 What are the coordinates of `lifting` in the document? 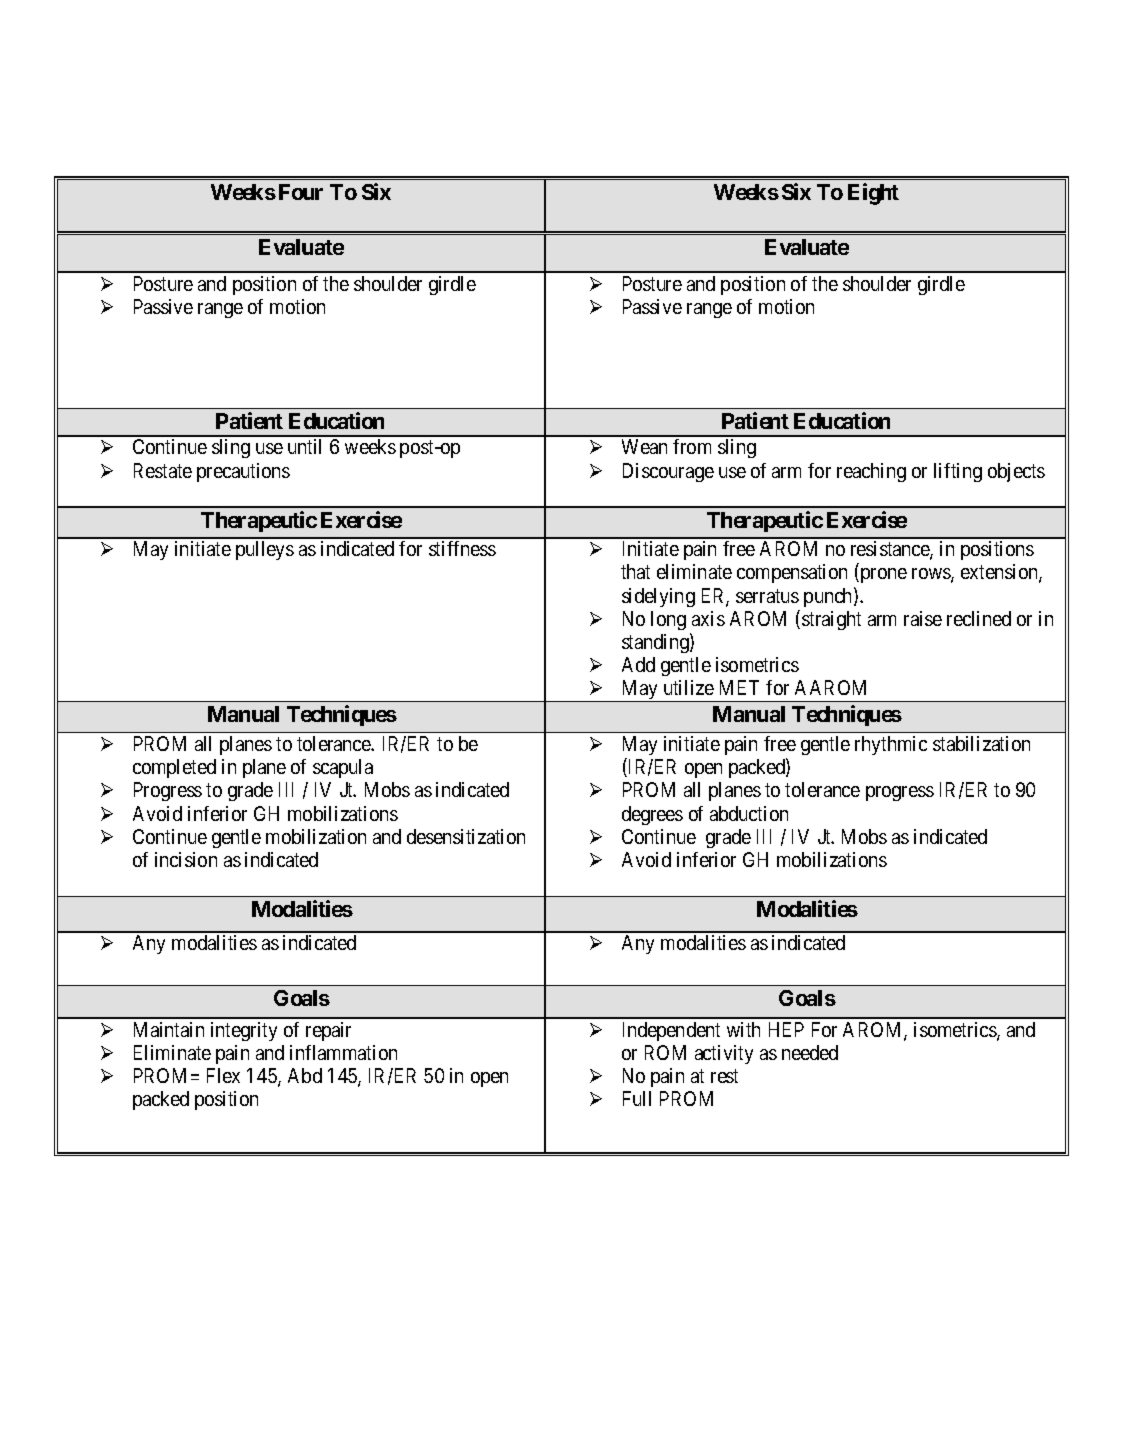 It's located at (958, 472).
